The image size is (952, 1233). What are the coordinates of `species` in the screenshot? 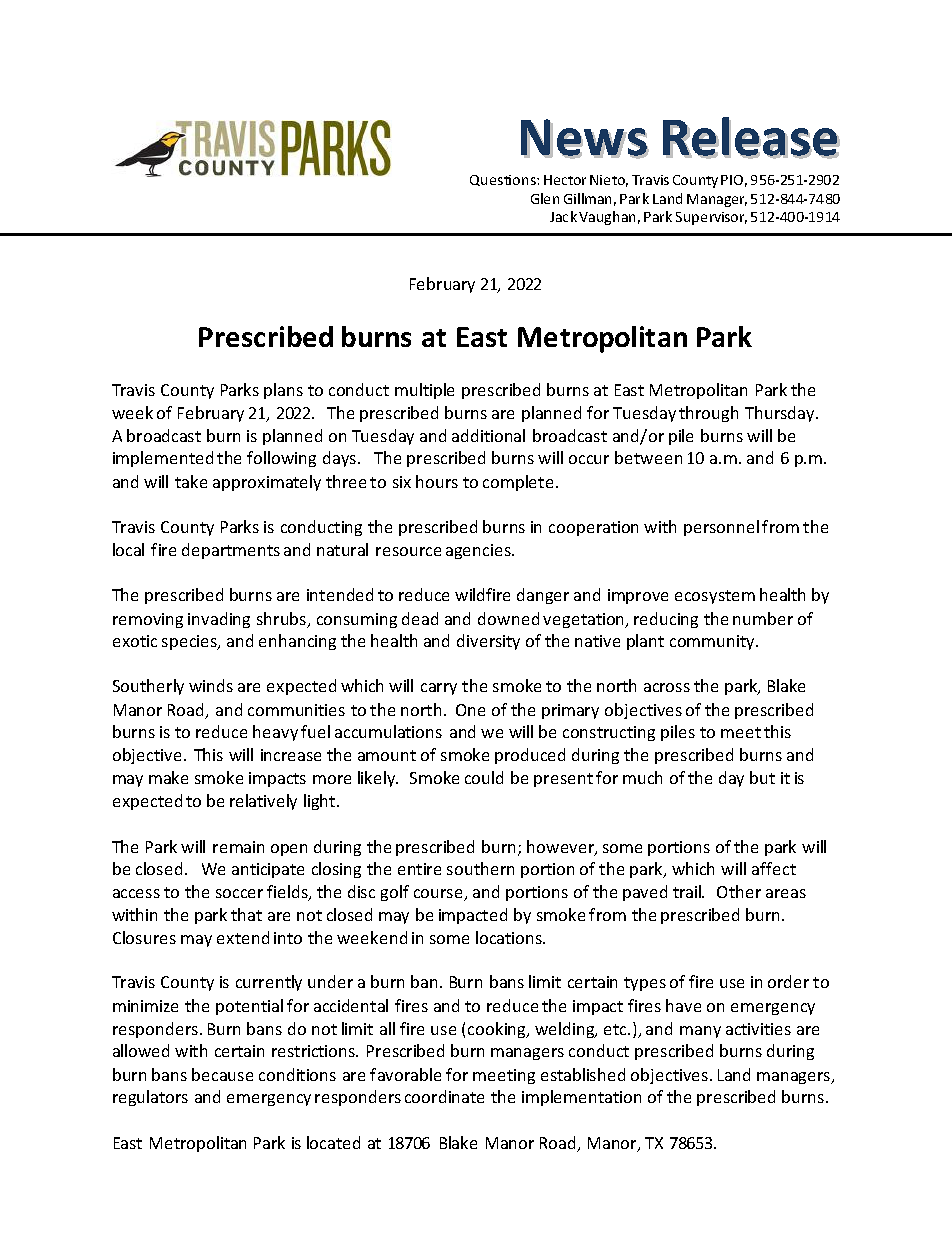 It's located at (190, 642).
